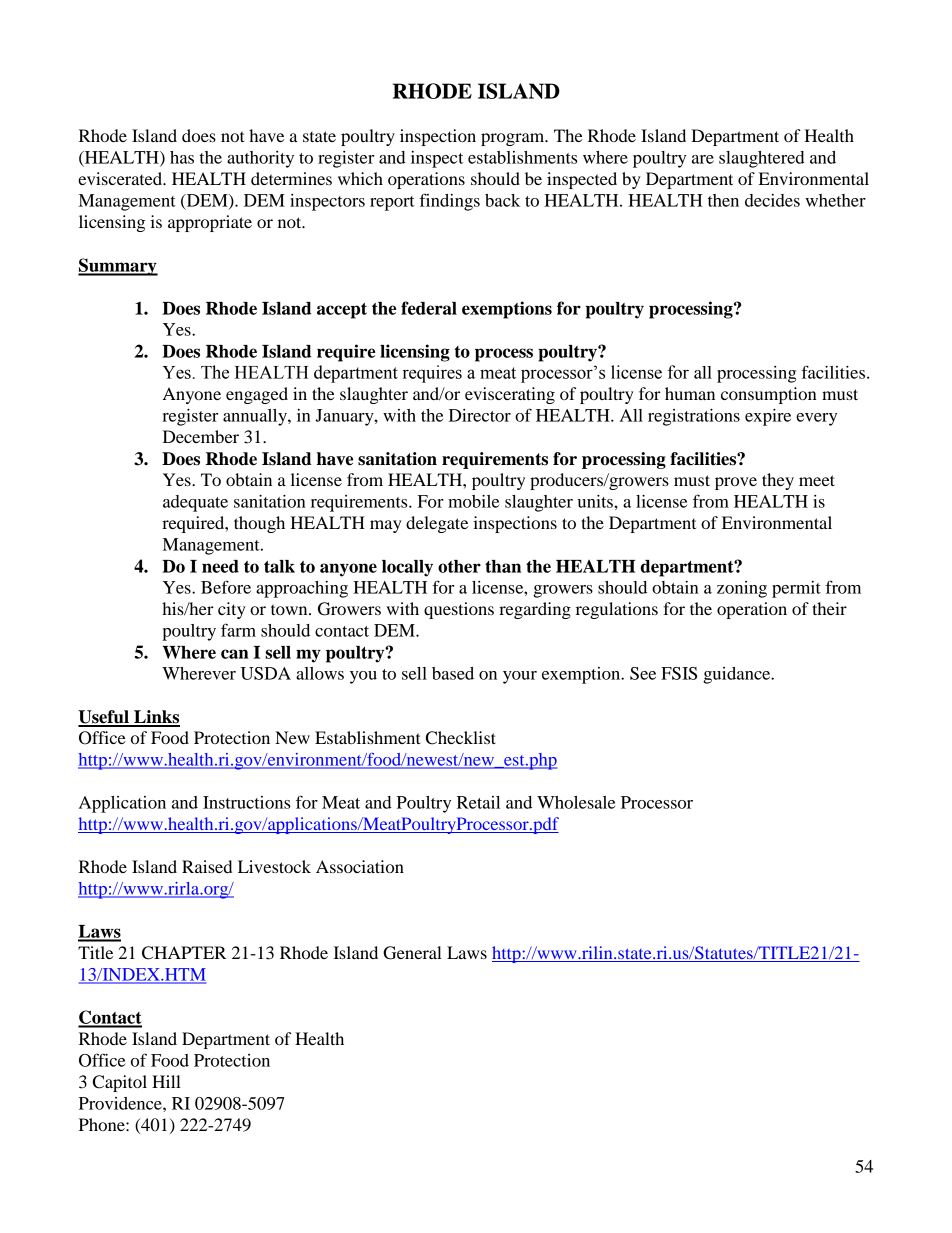  I want to click on Hill, so click(166, 1081).
